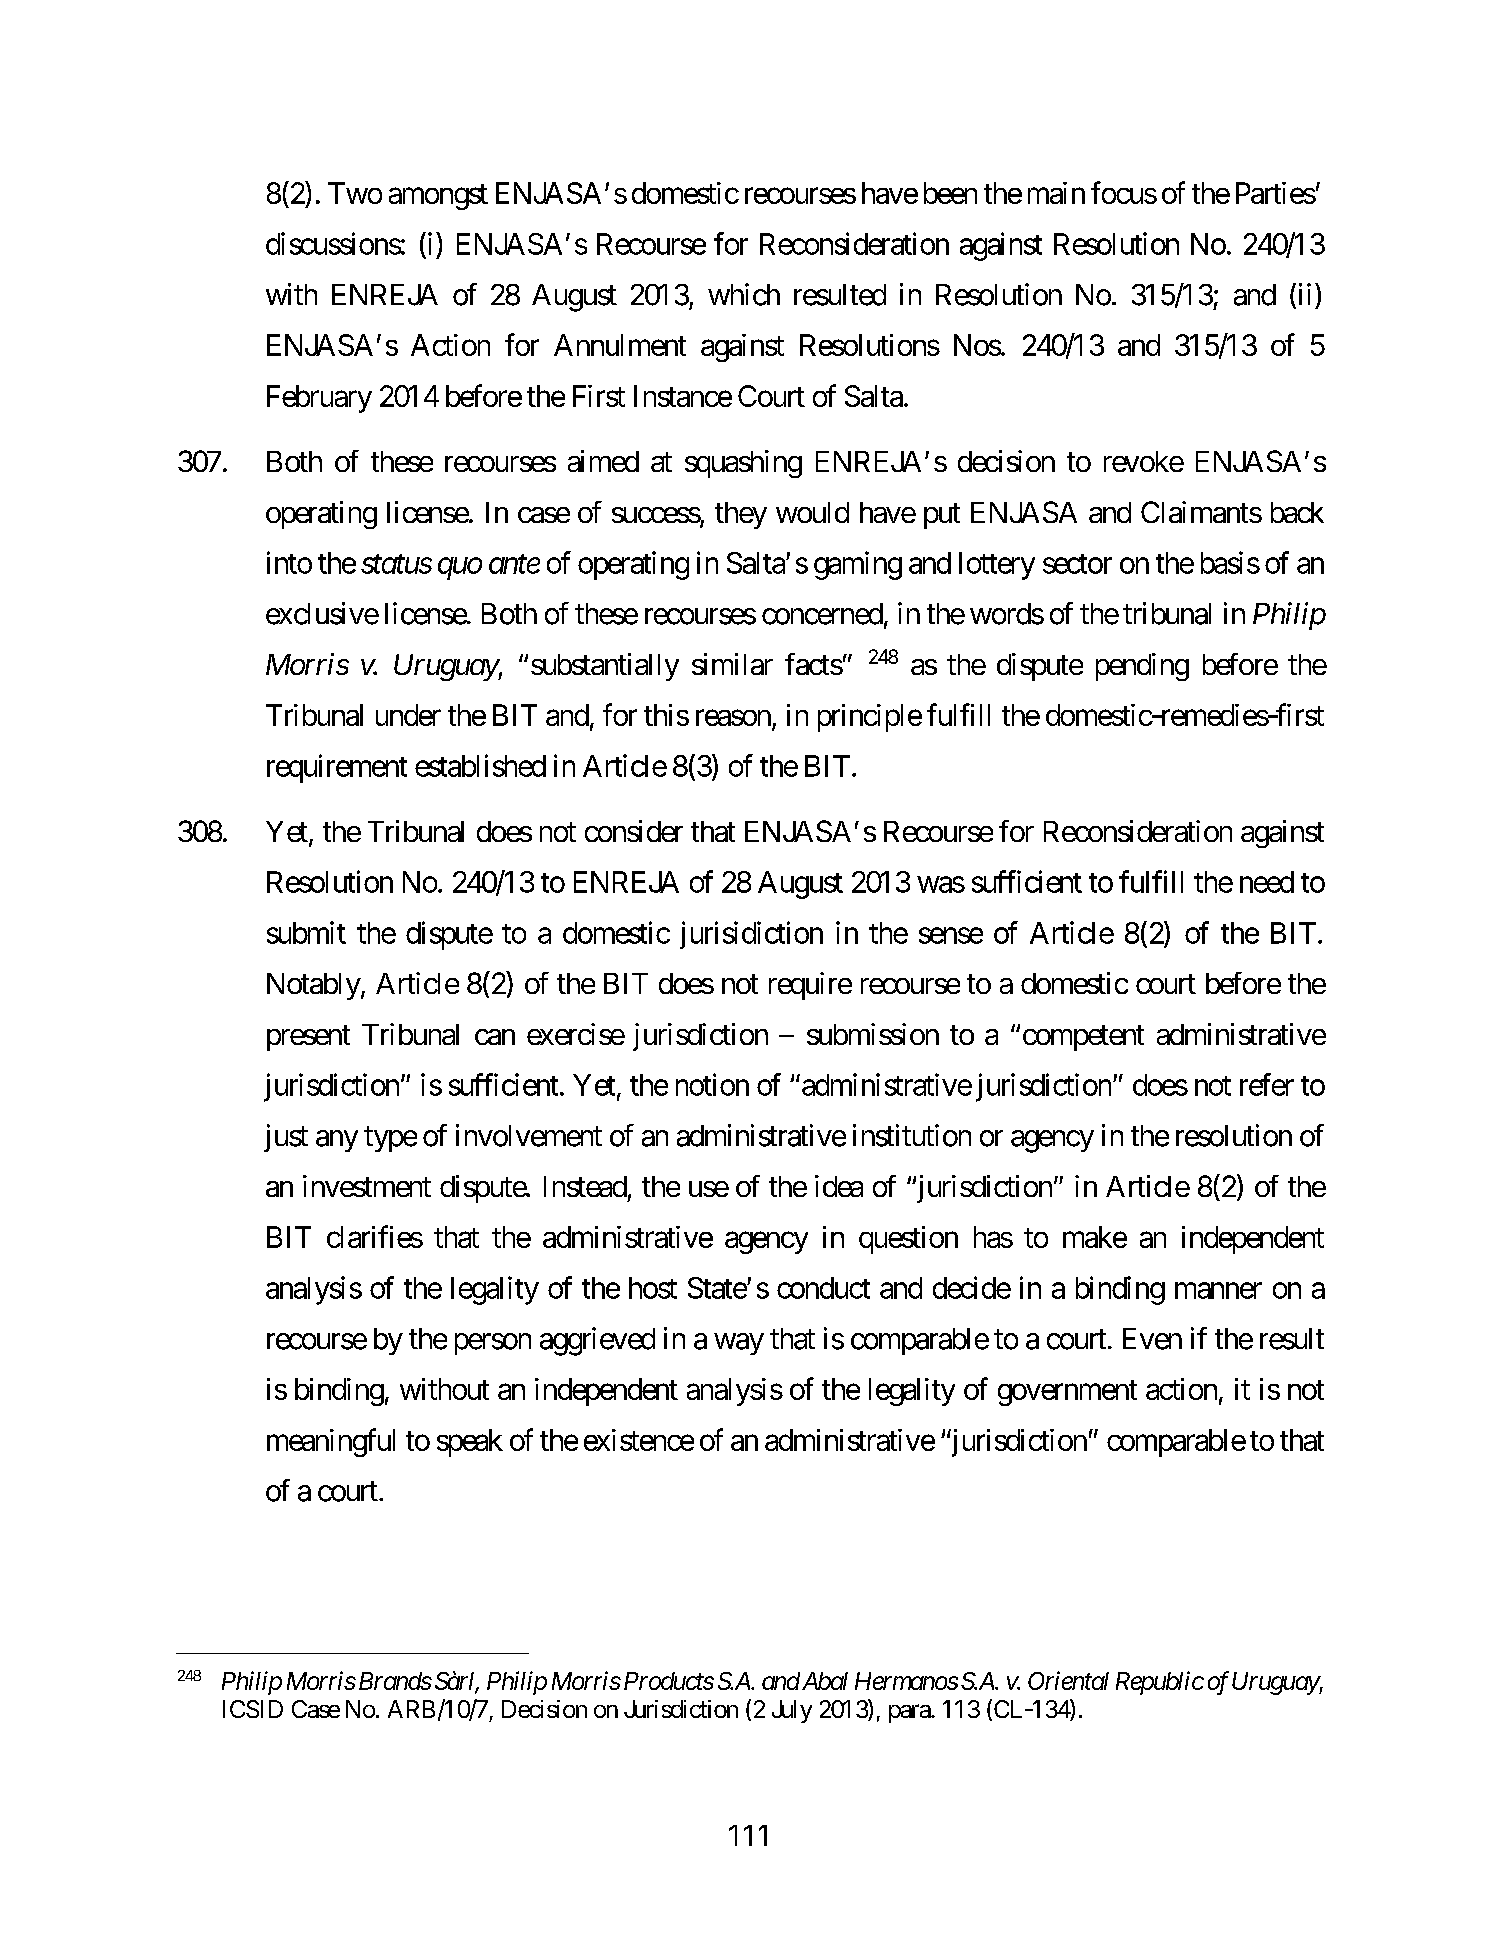  Describe the element at coordinates (733, 718) in the screenshot. I see `reason` at that location.
